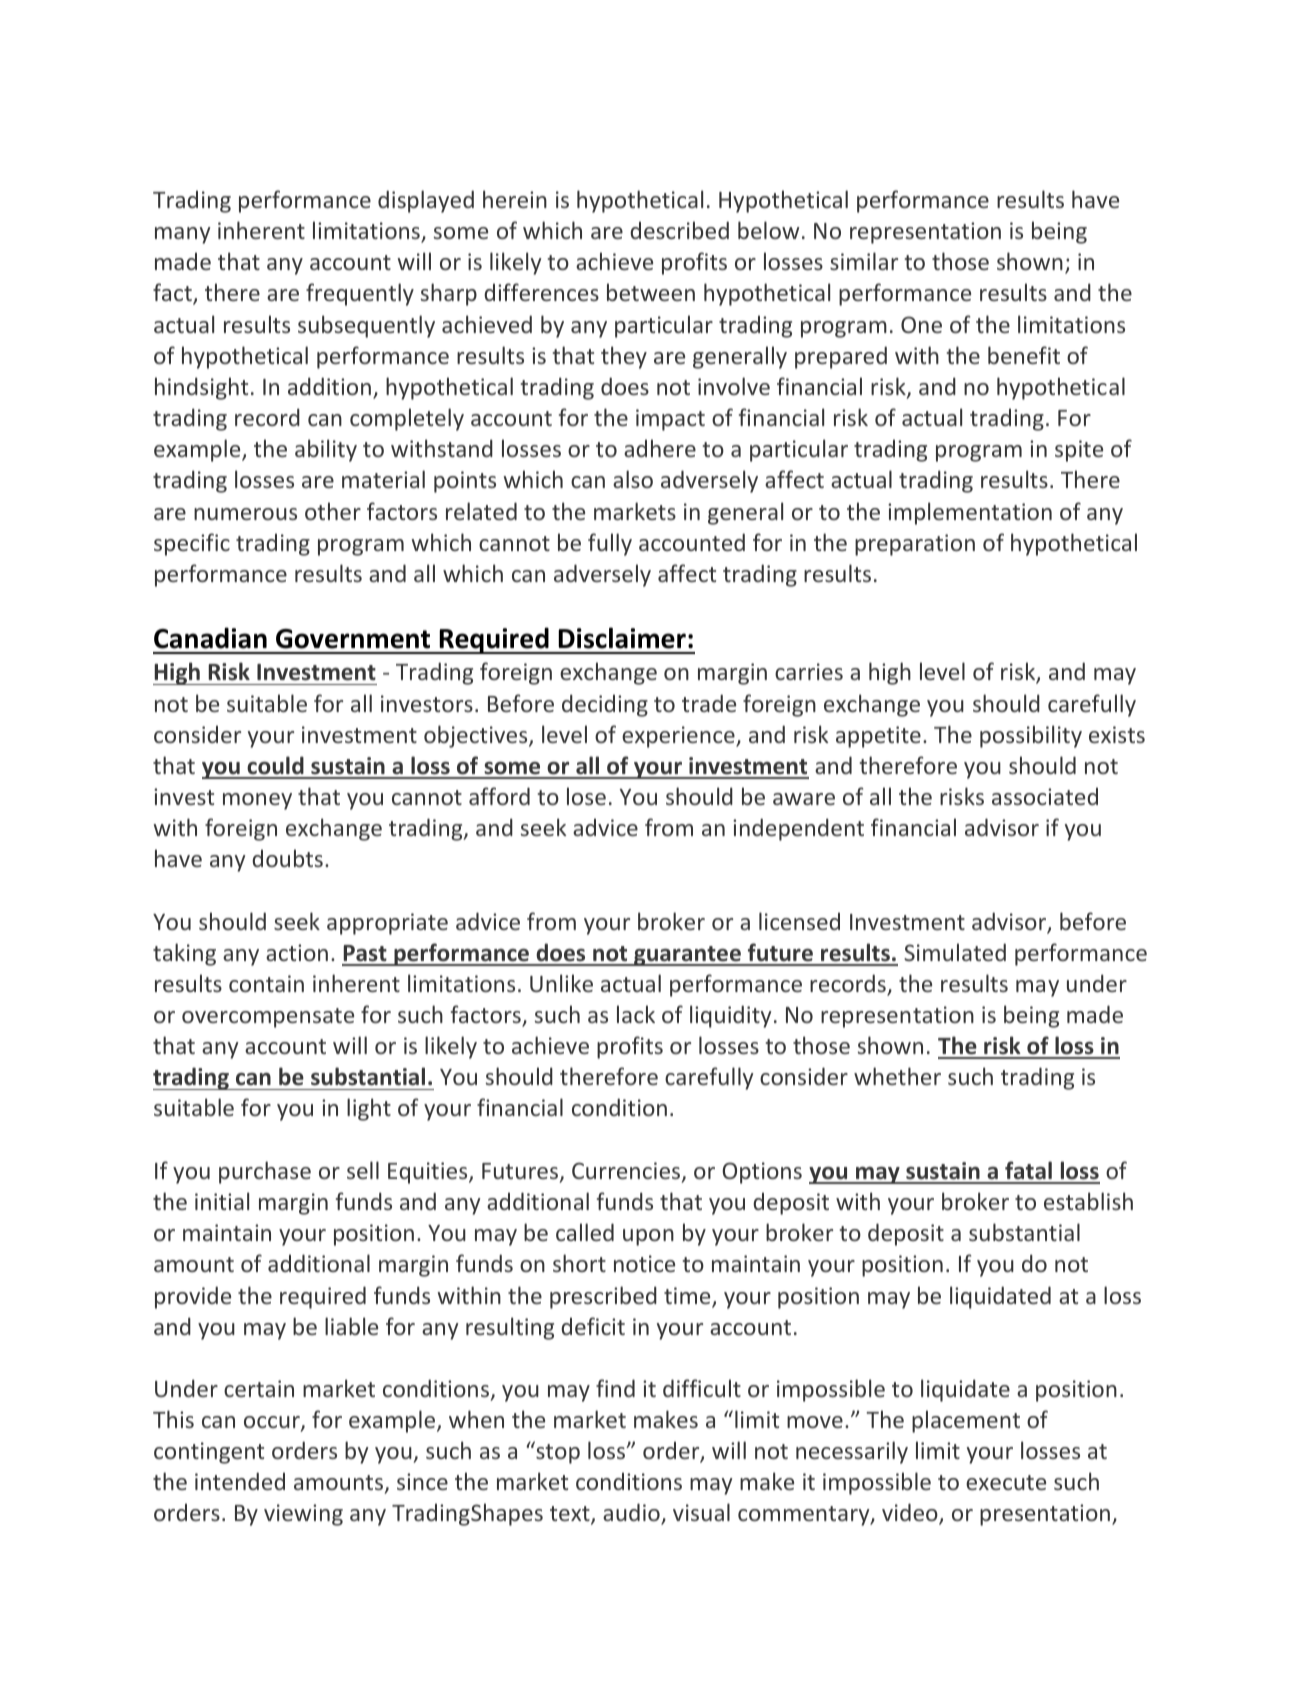 The image size is (1301, 1684). What do you see at coordinates (679, 230) in the screenshot?
I see `described` at bounding box center [679, 230].
